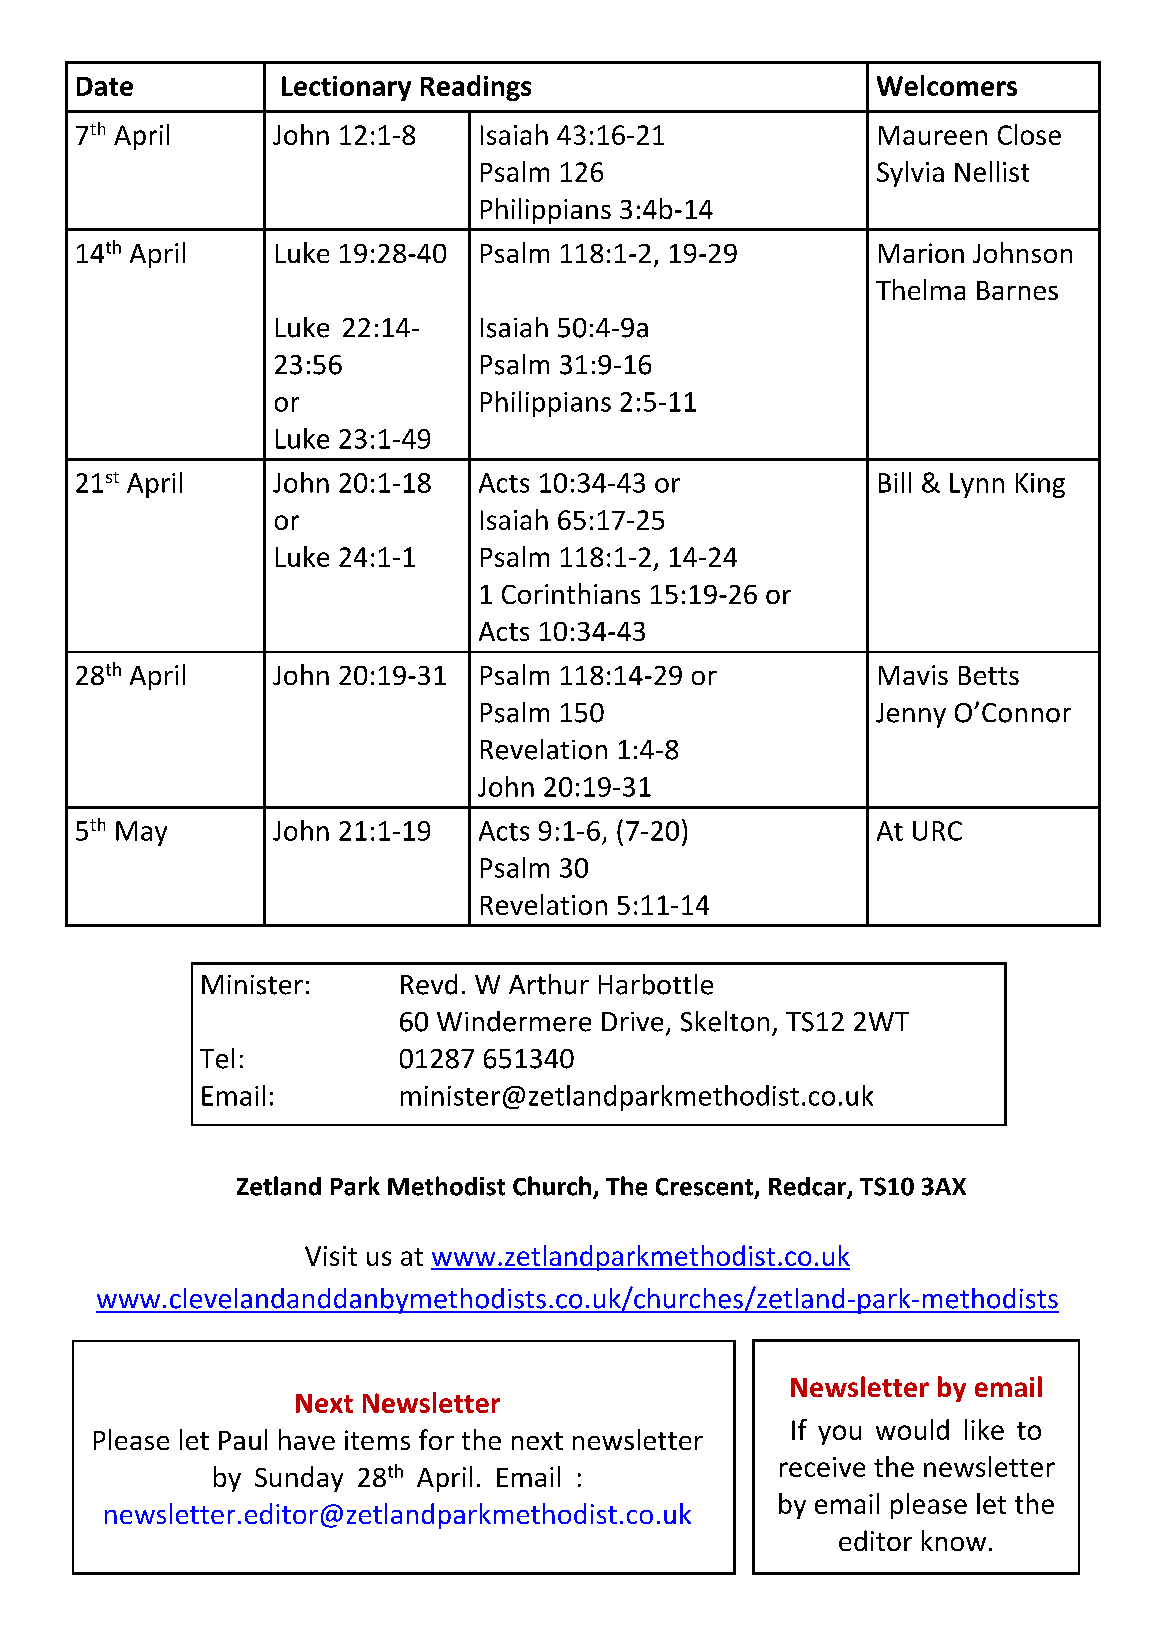  I want to click on Tel, so click(217, 1058).
